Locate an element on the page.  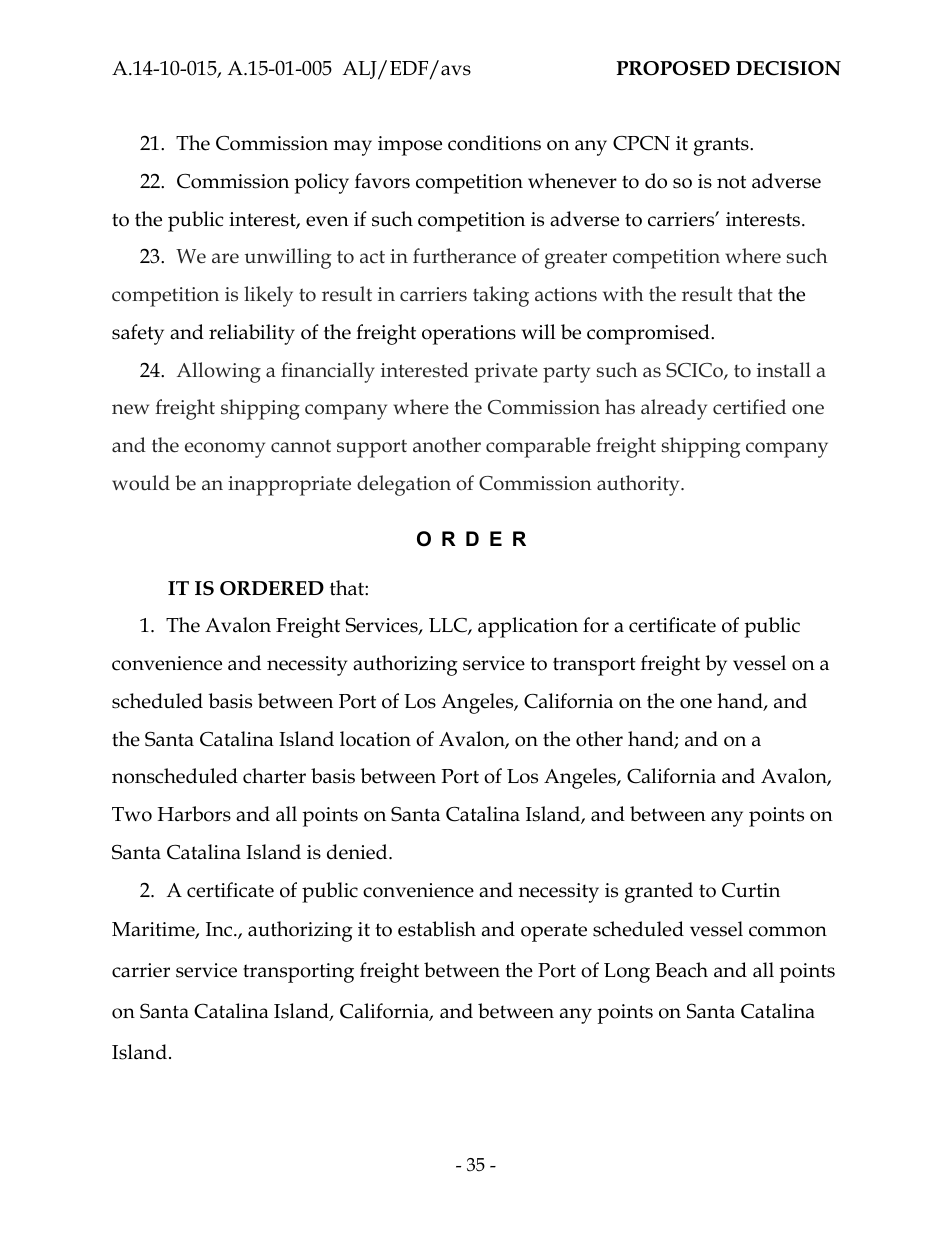
Allowing is located at coordinates (219, 372).
